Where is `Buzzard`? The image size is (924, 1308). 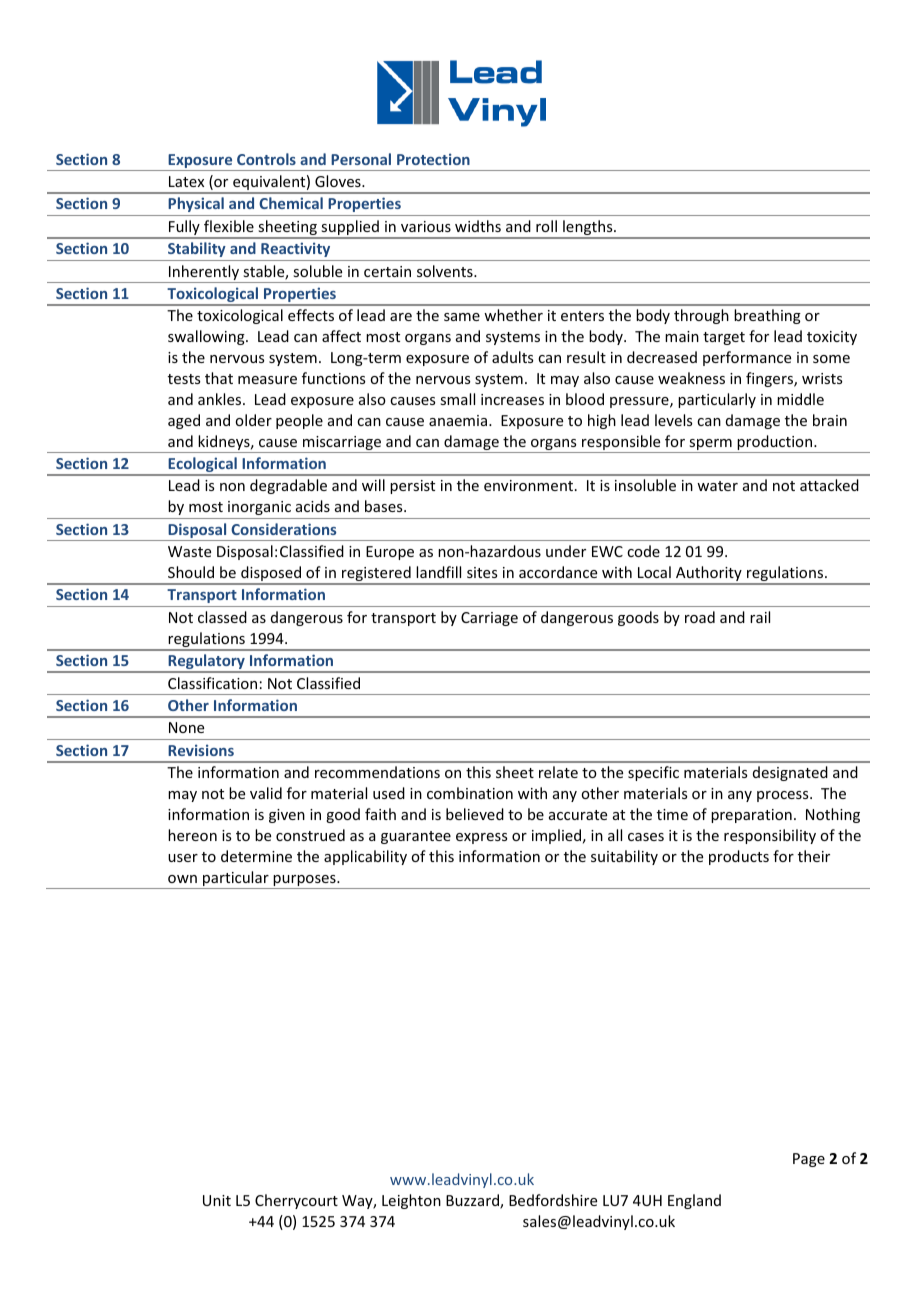
Buzzard is located at coordinates (473, 1201).
